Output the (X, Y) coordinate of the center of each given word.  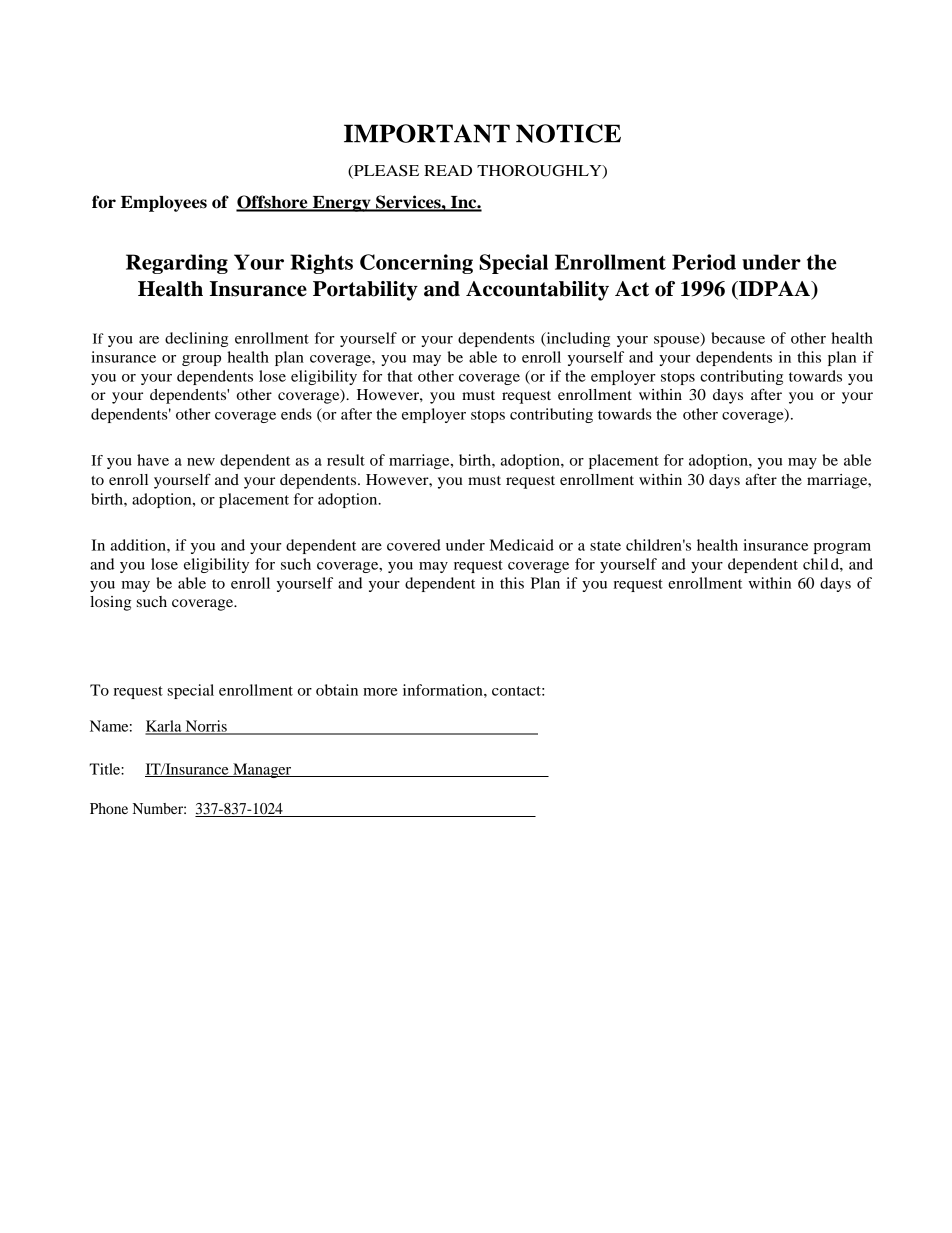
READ (448, 170)
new (201, 462)
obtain (337, 690)
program (842, 548)
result (346, 460)
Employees (164, 204)
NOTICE (568, 133)
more (380, 692)
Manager (262, 770)
